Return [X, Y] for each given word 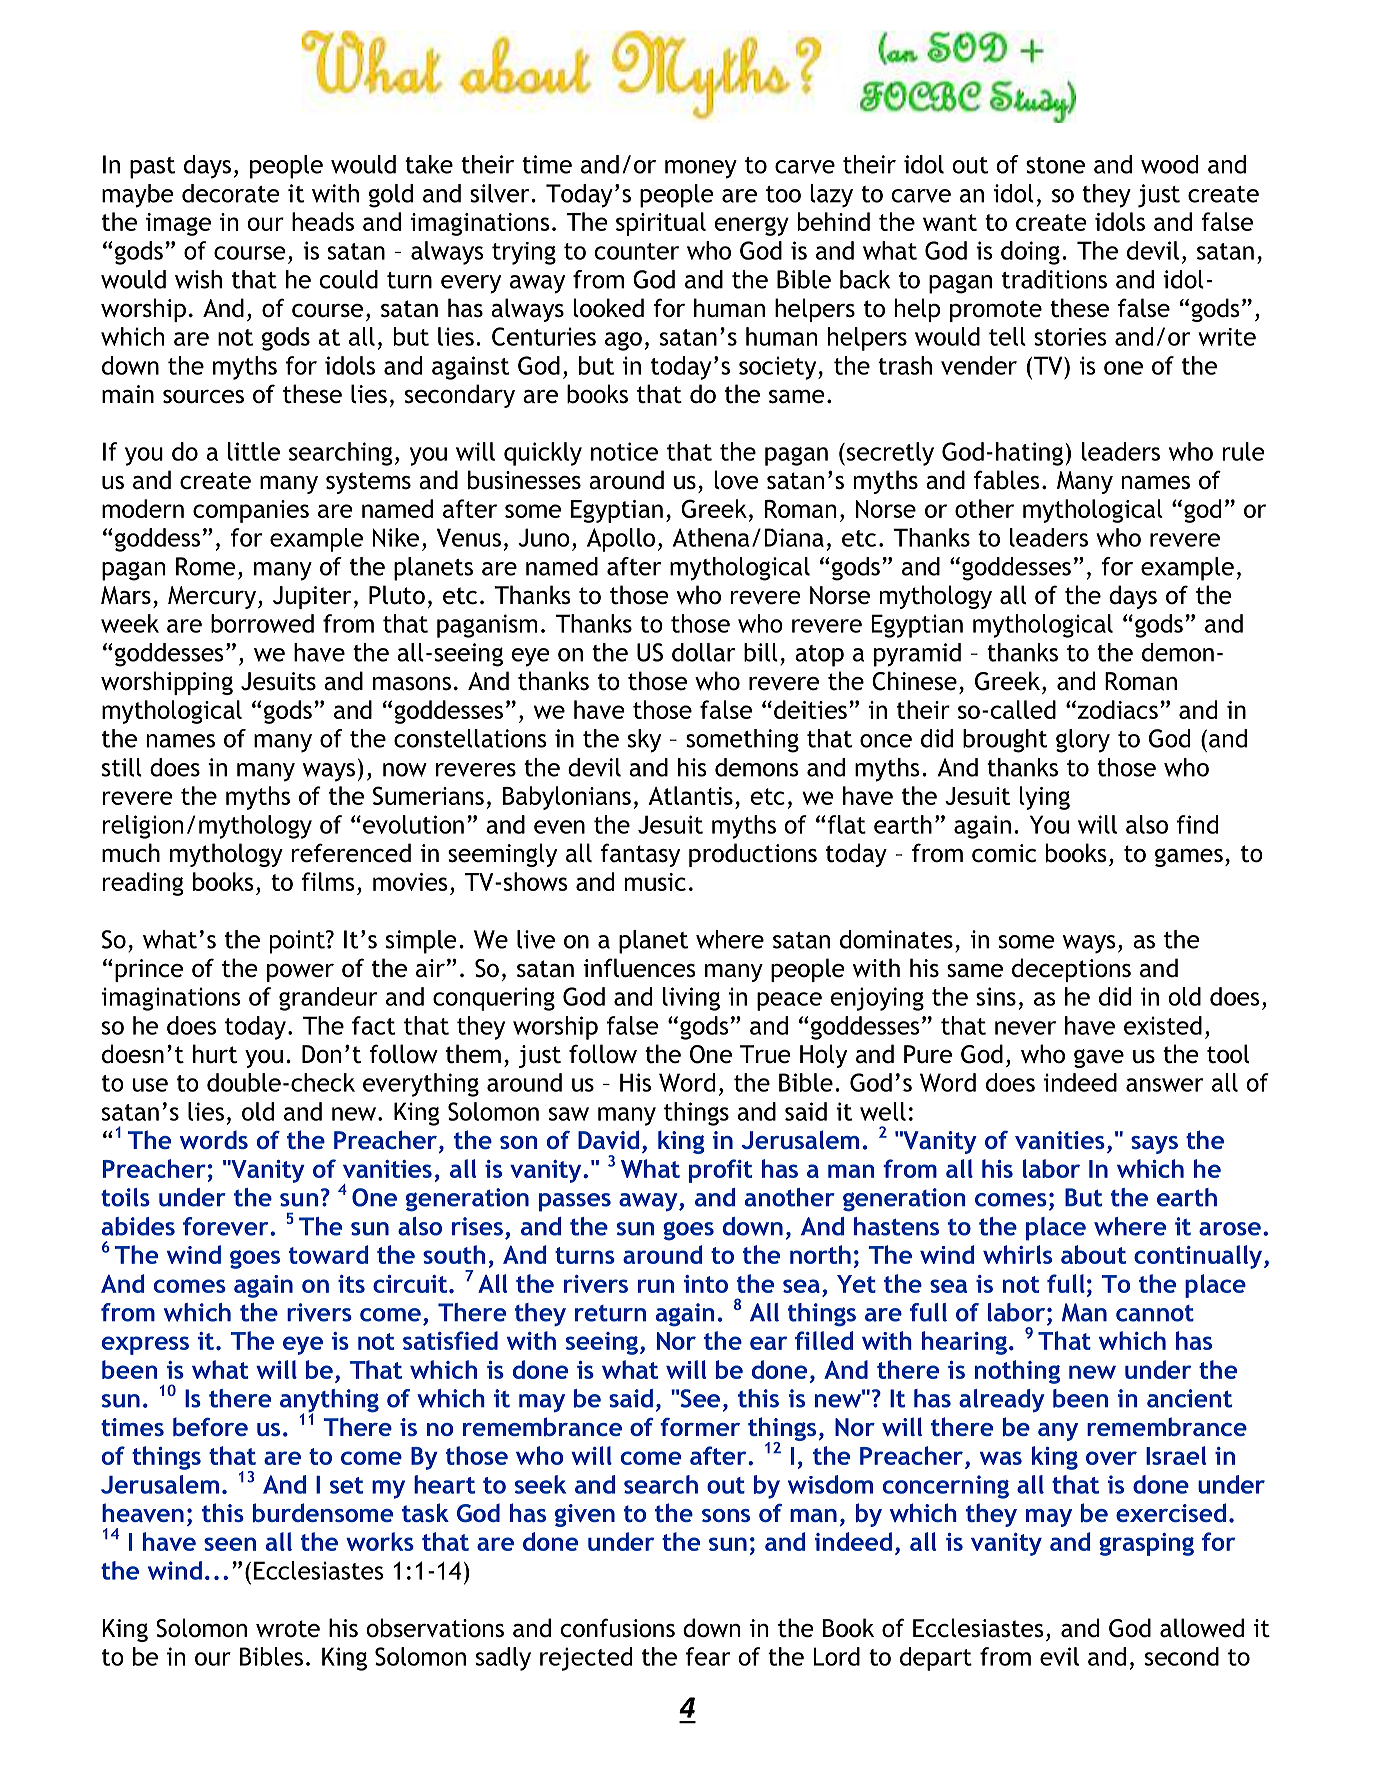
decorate [231, 193]
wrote [288, 1629]
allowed [1202, 1628]
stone [1055, 165]
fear [707, 1656]
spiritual [661, 224]
